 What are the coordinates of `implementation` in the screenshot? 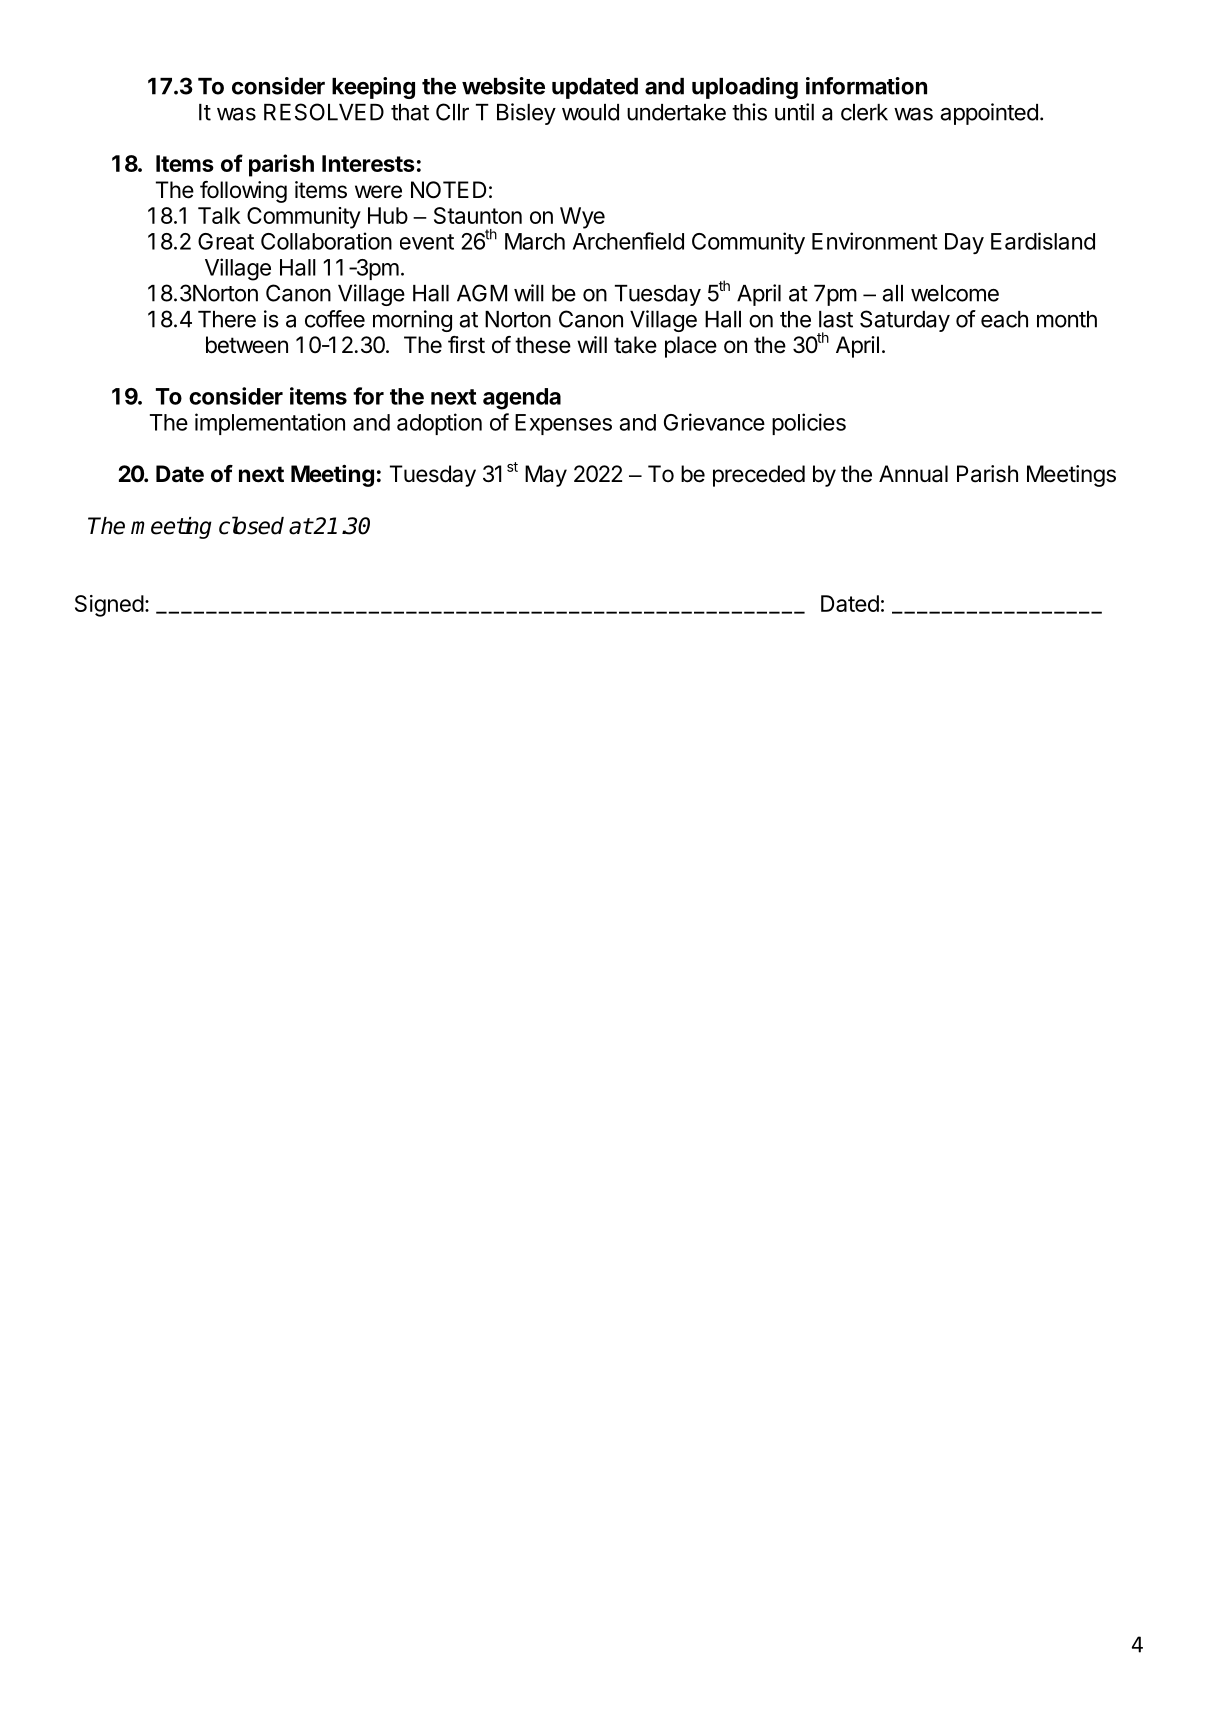 It's located at (270, 424).
